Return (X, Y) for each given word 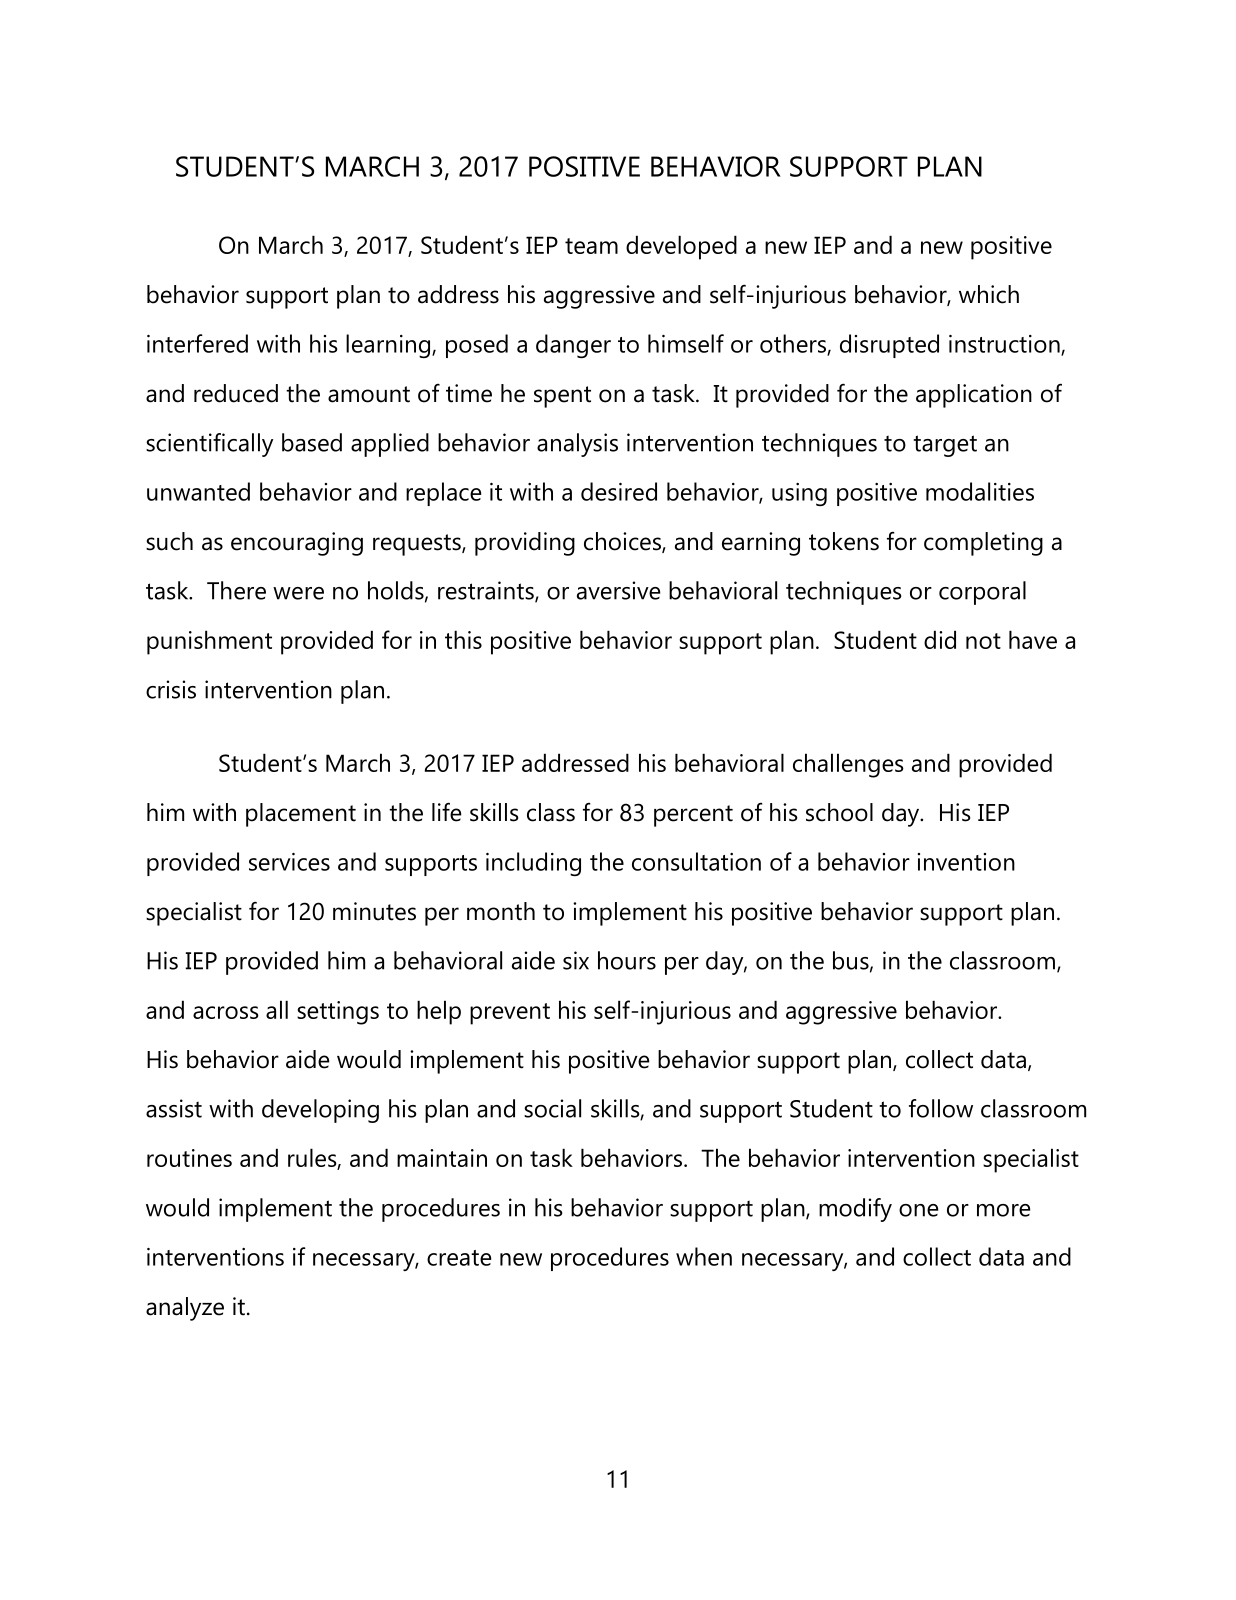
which (989, 294)
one (918, 1210)
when (704, 1256)
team (591, 246)
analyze (185, 1309)
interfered (197, 343)
